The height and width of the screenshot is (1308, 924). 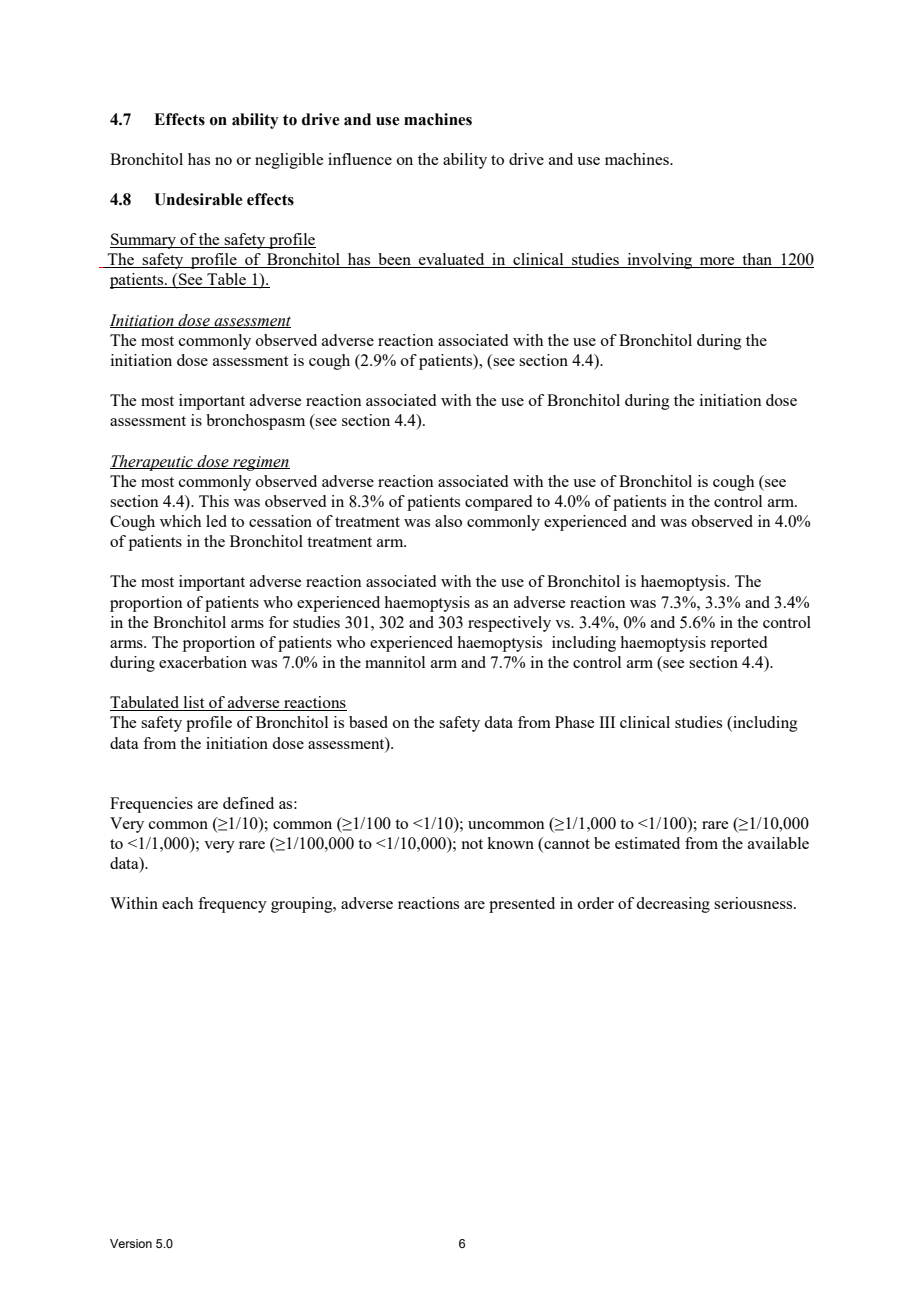 I want to click on mannitol, so click(x=395, y=662).
